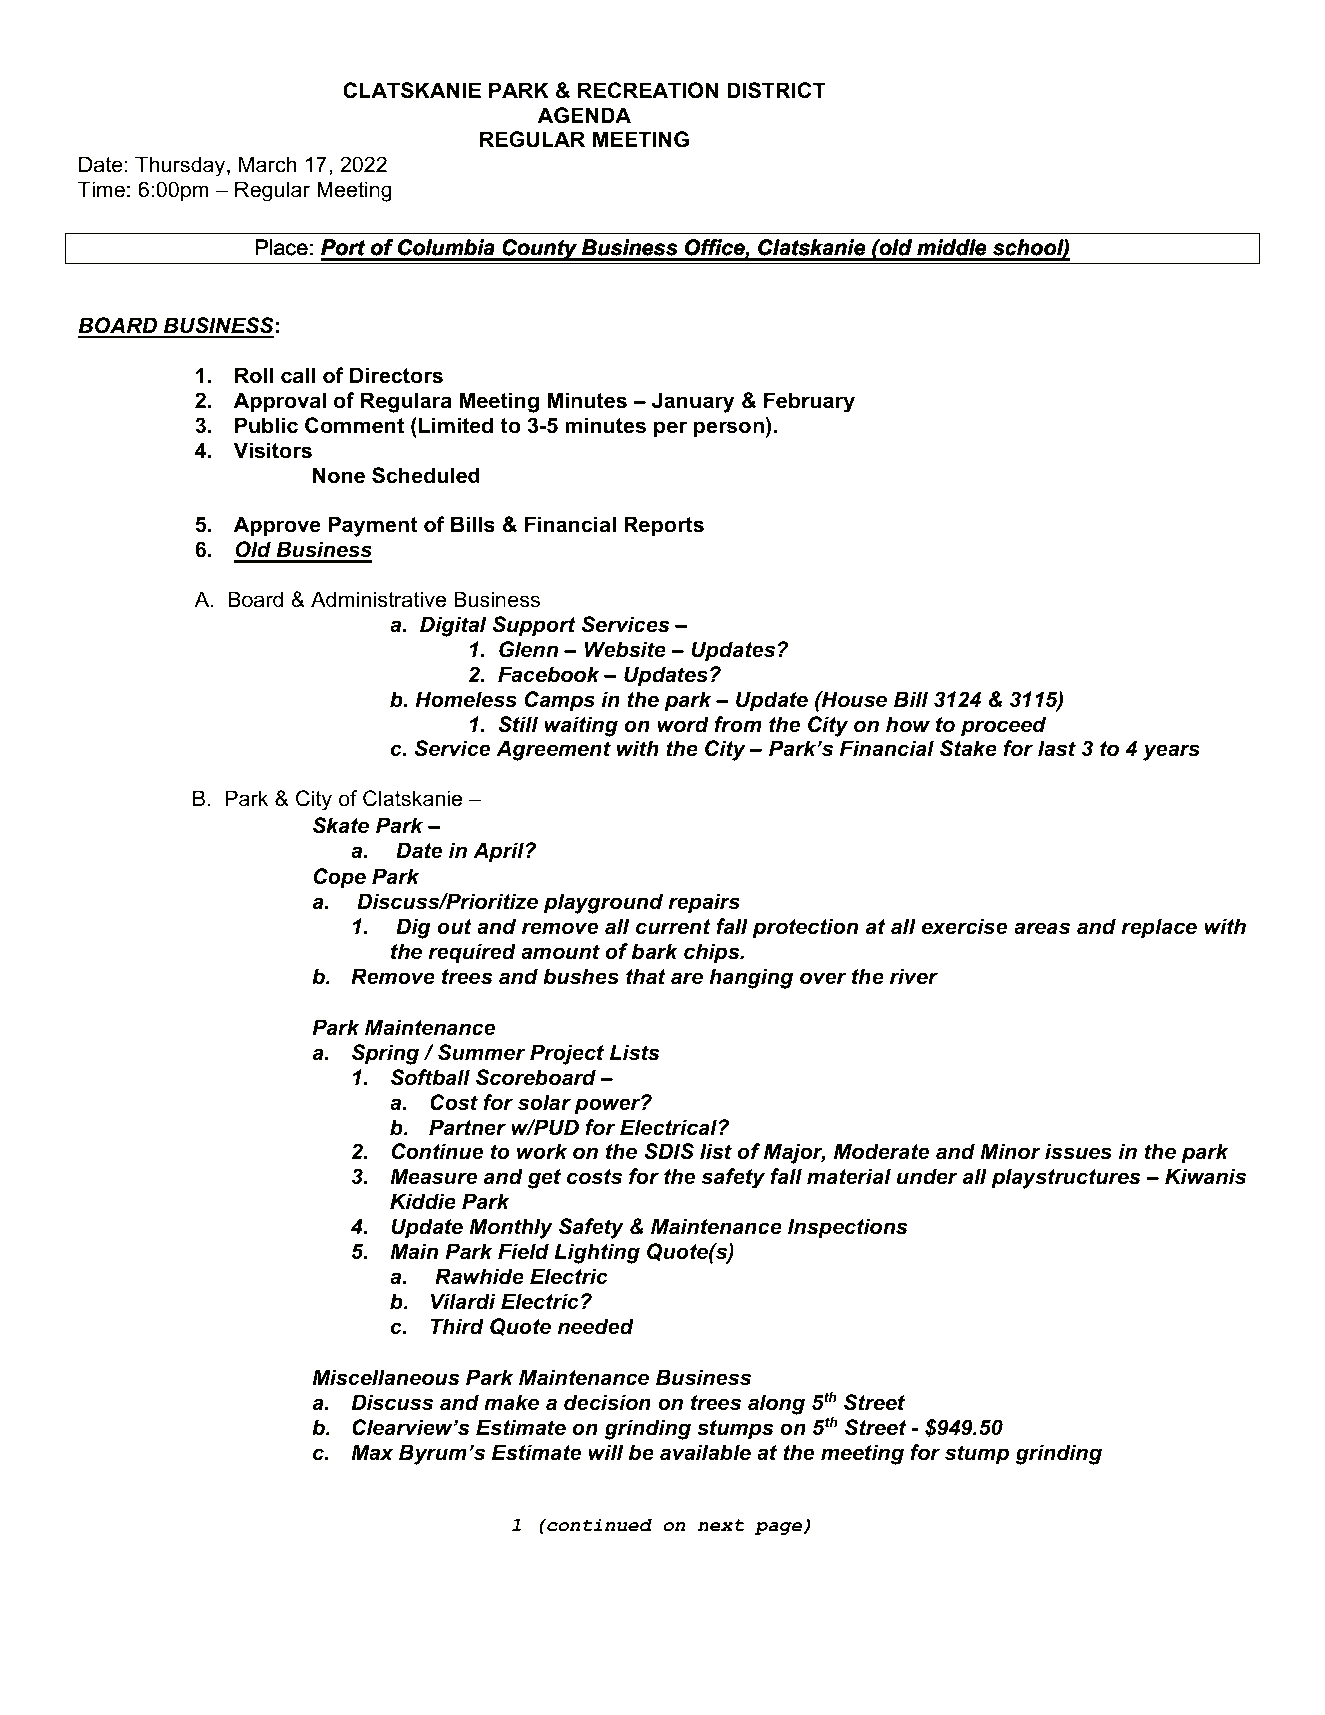  What do you see at coordinates (1078, 1151) in the screenshot?
I see `issues` at bounding box center [1078, 1151].
